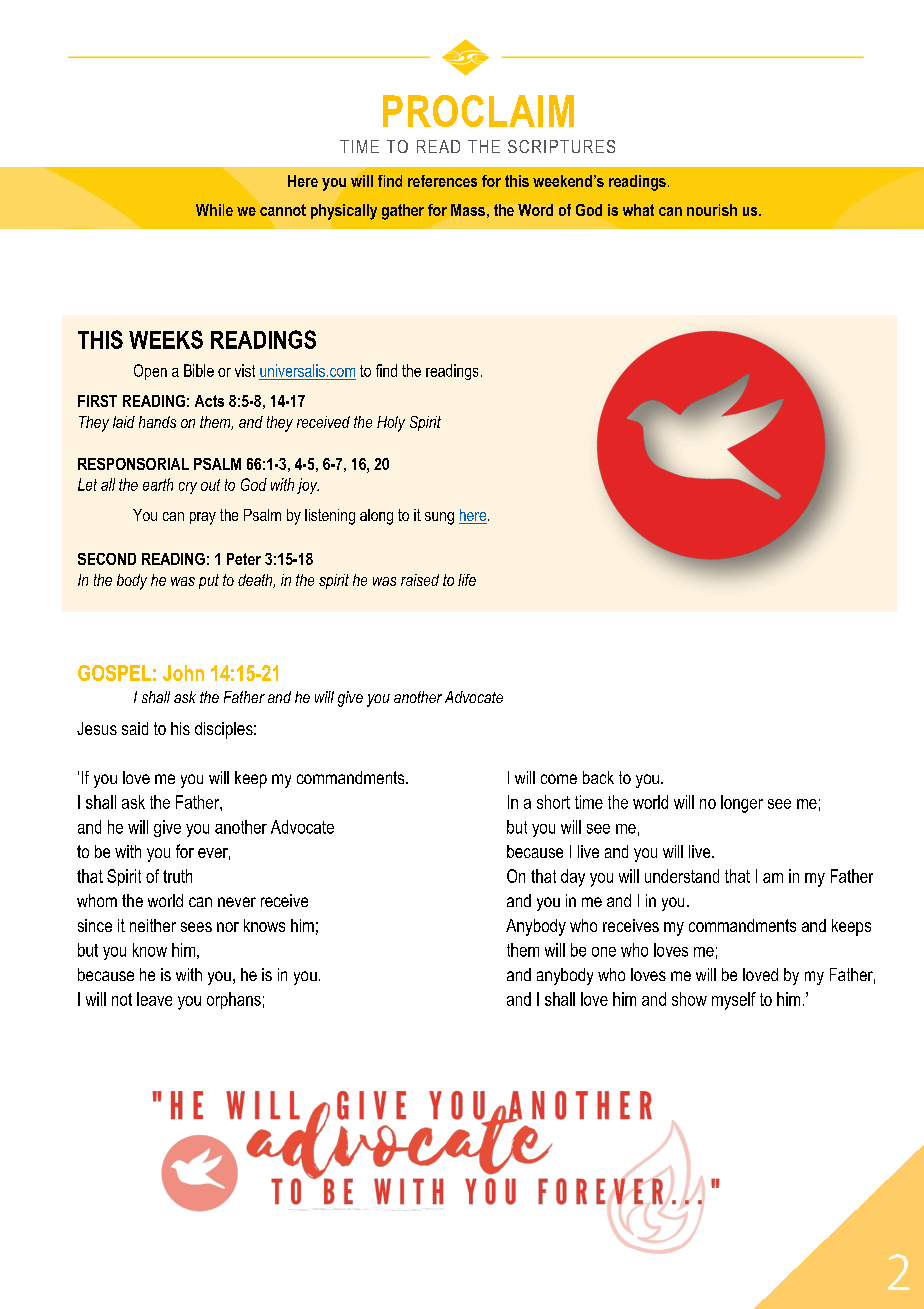 The width and height of the screenshot is (924, 1309). I want to click on raised, so click(420, 580).
